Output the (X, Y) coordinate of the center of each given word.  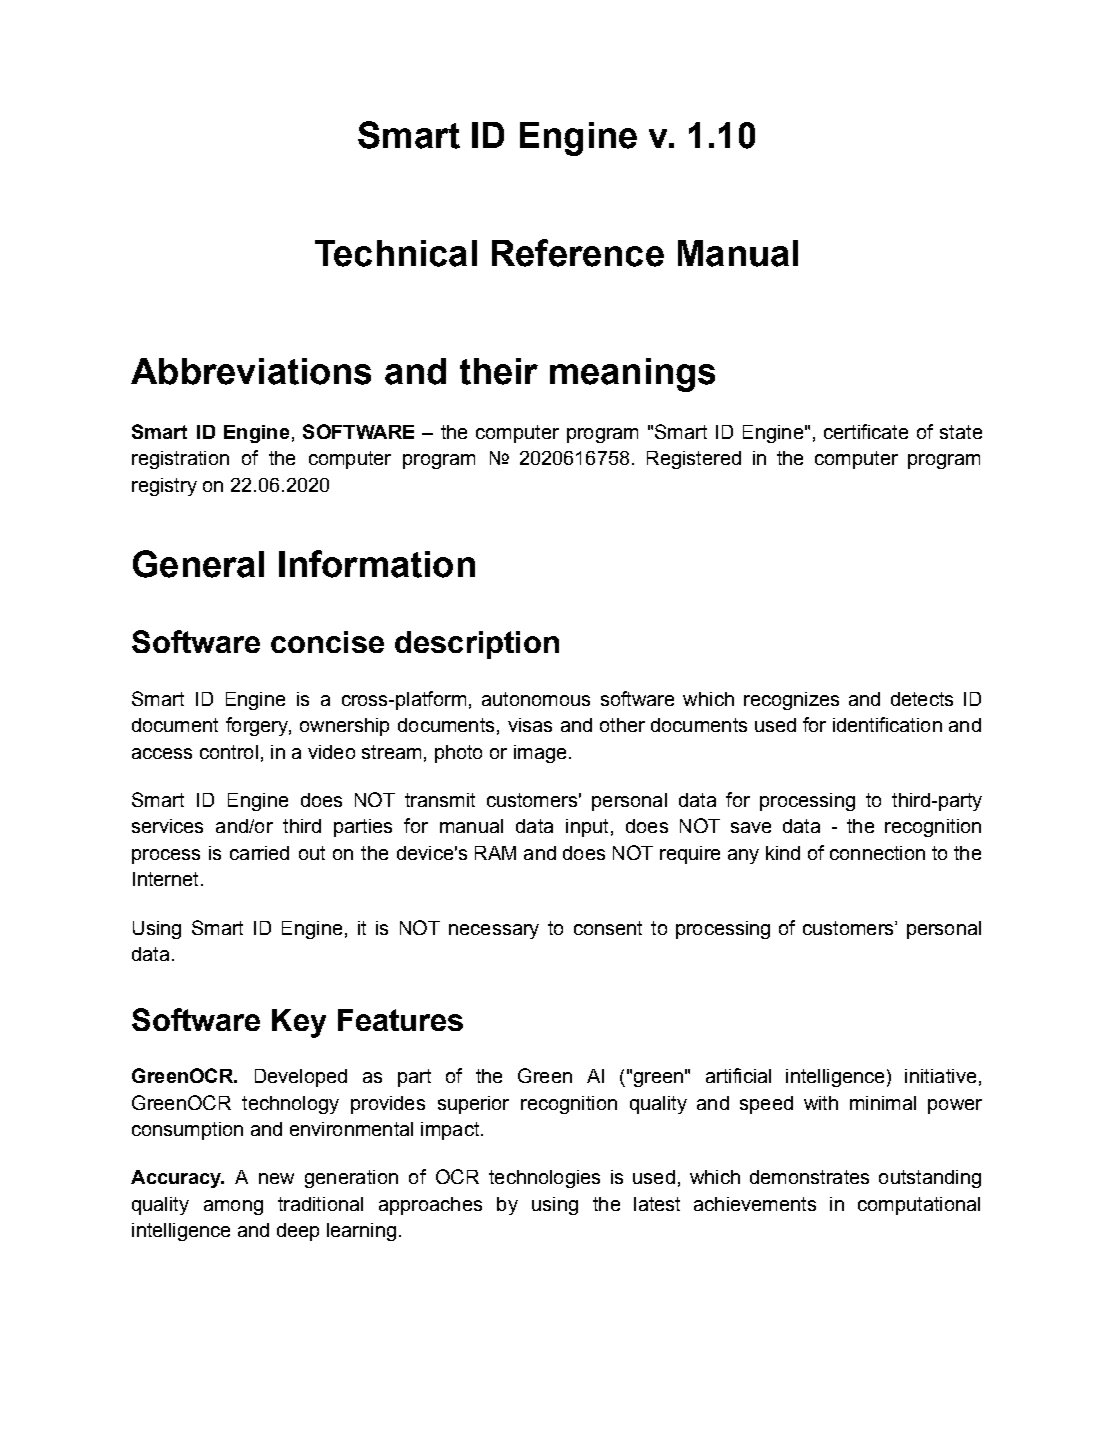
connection (877, 853)
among (233, 1207)
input (587, 828)
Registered (694, 460)
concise (327, 642)
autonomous (536, 699)
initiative (940, 1076)
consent (608, 928)
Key (299, 1023)
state (961, 432)
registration (180, 460)
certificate (866, 431)
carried (259, 853)
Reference (578, 253)
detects (922, 699)
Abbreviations (251, 371)
